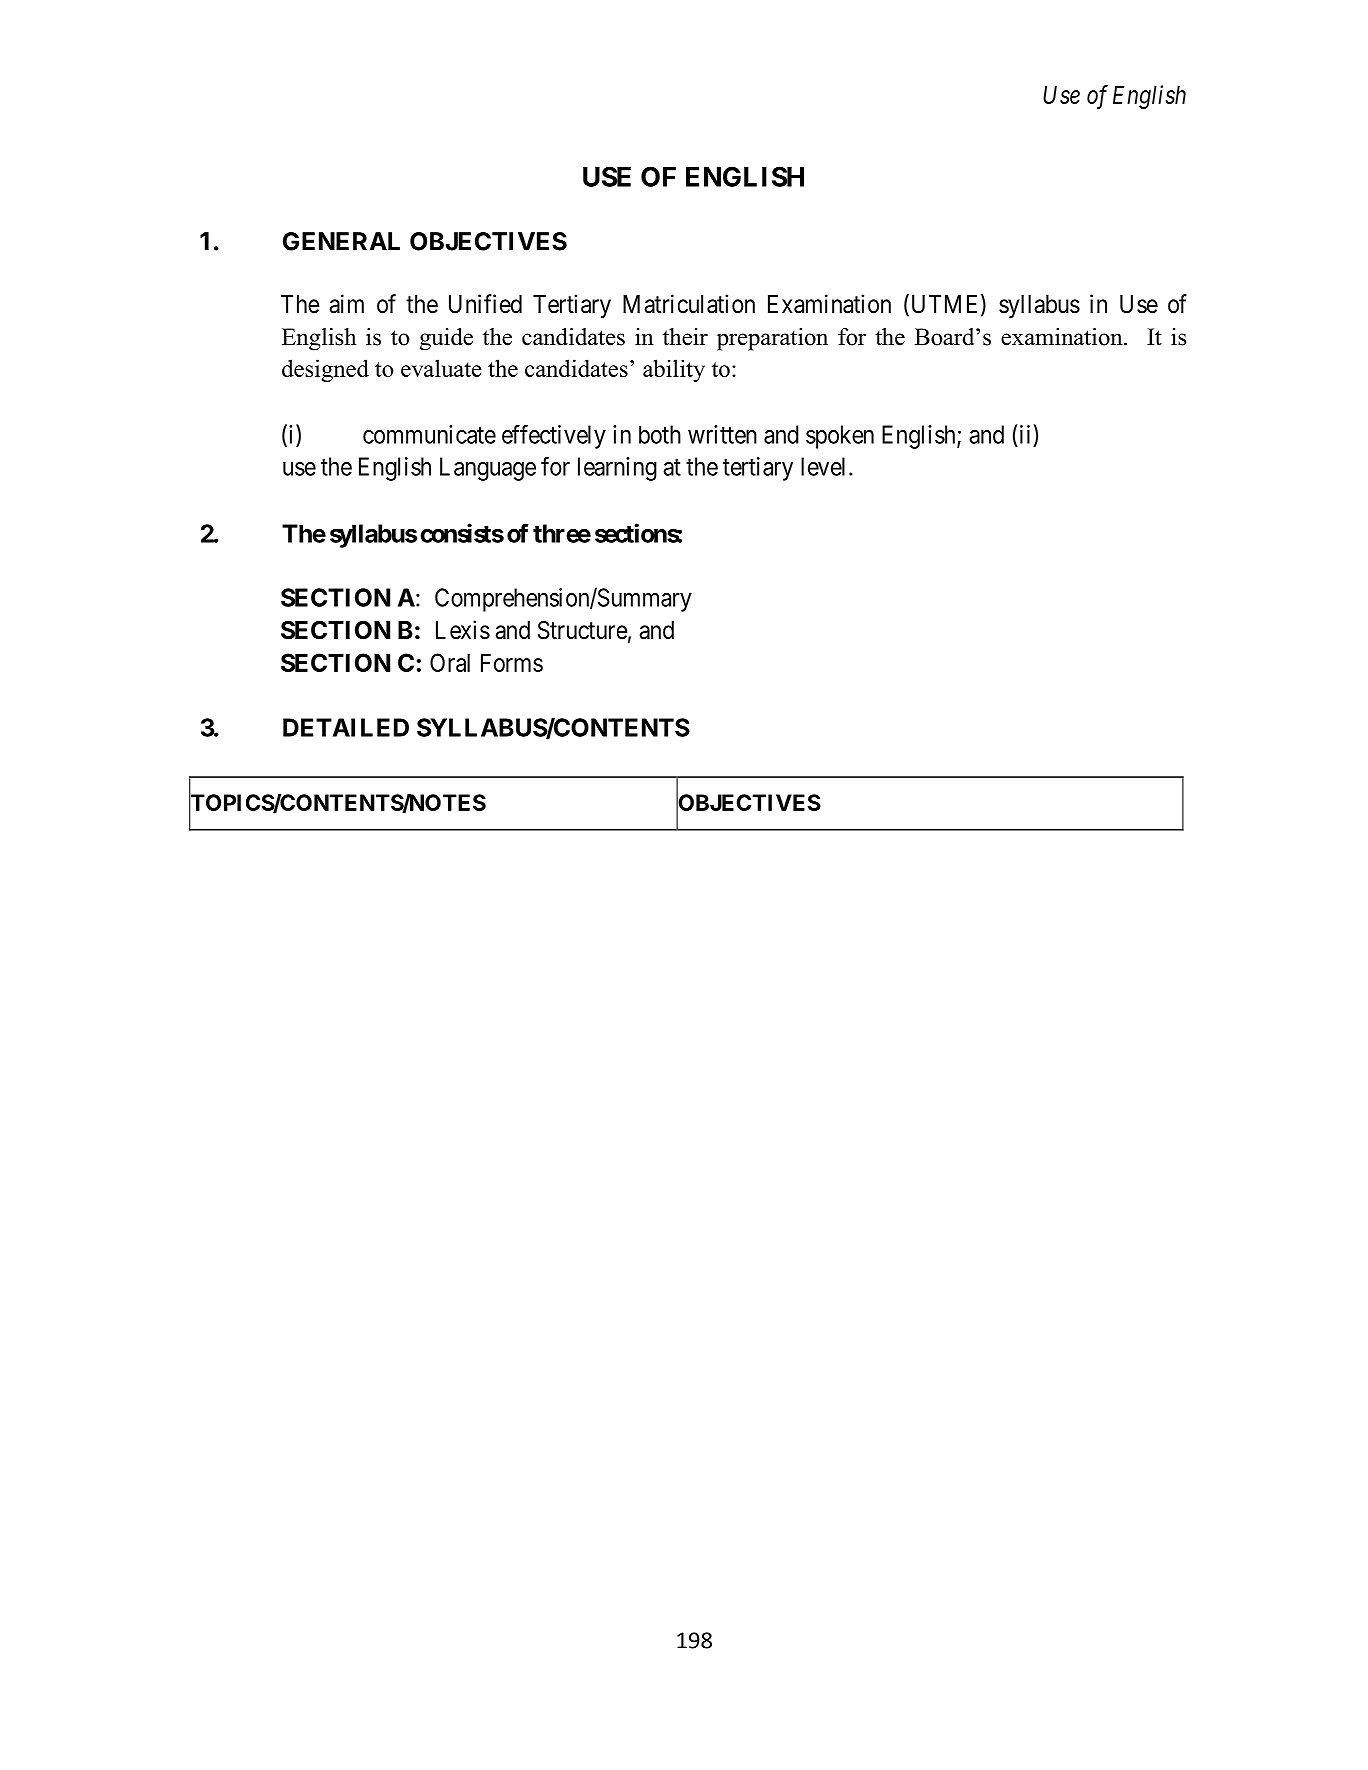 The height and width of the screenshot is (1770, 1368). What do you see at coordinates (485, 304) in the screenshot?
I see `Unified` at bounding box center [485, 304].
